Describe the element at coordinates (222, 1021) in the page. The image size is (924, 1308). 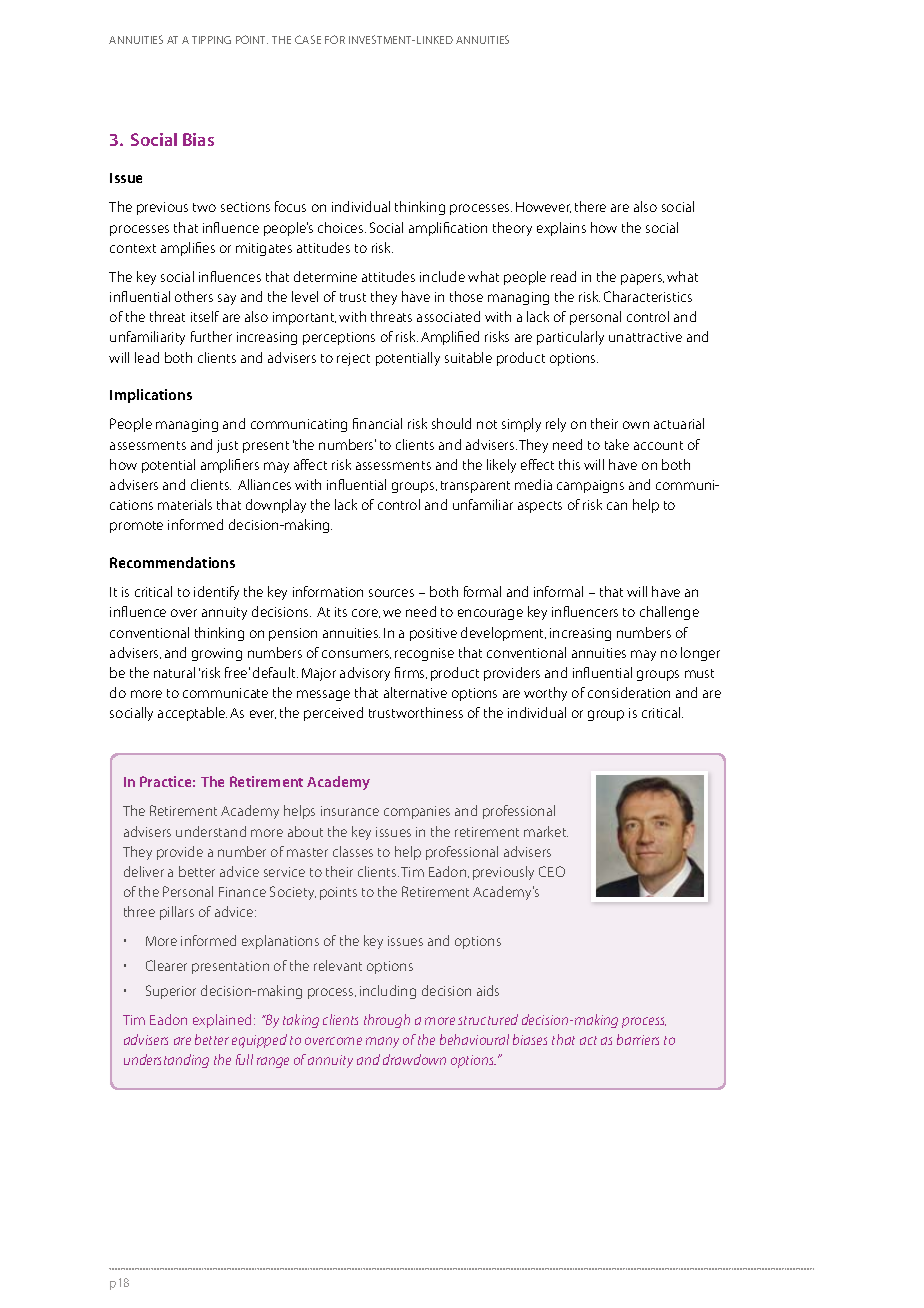
I see `explained` at that location.
